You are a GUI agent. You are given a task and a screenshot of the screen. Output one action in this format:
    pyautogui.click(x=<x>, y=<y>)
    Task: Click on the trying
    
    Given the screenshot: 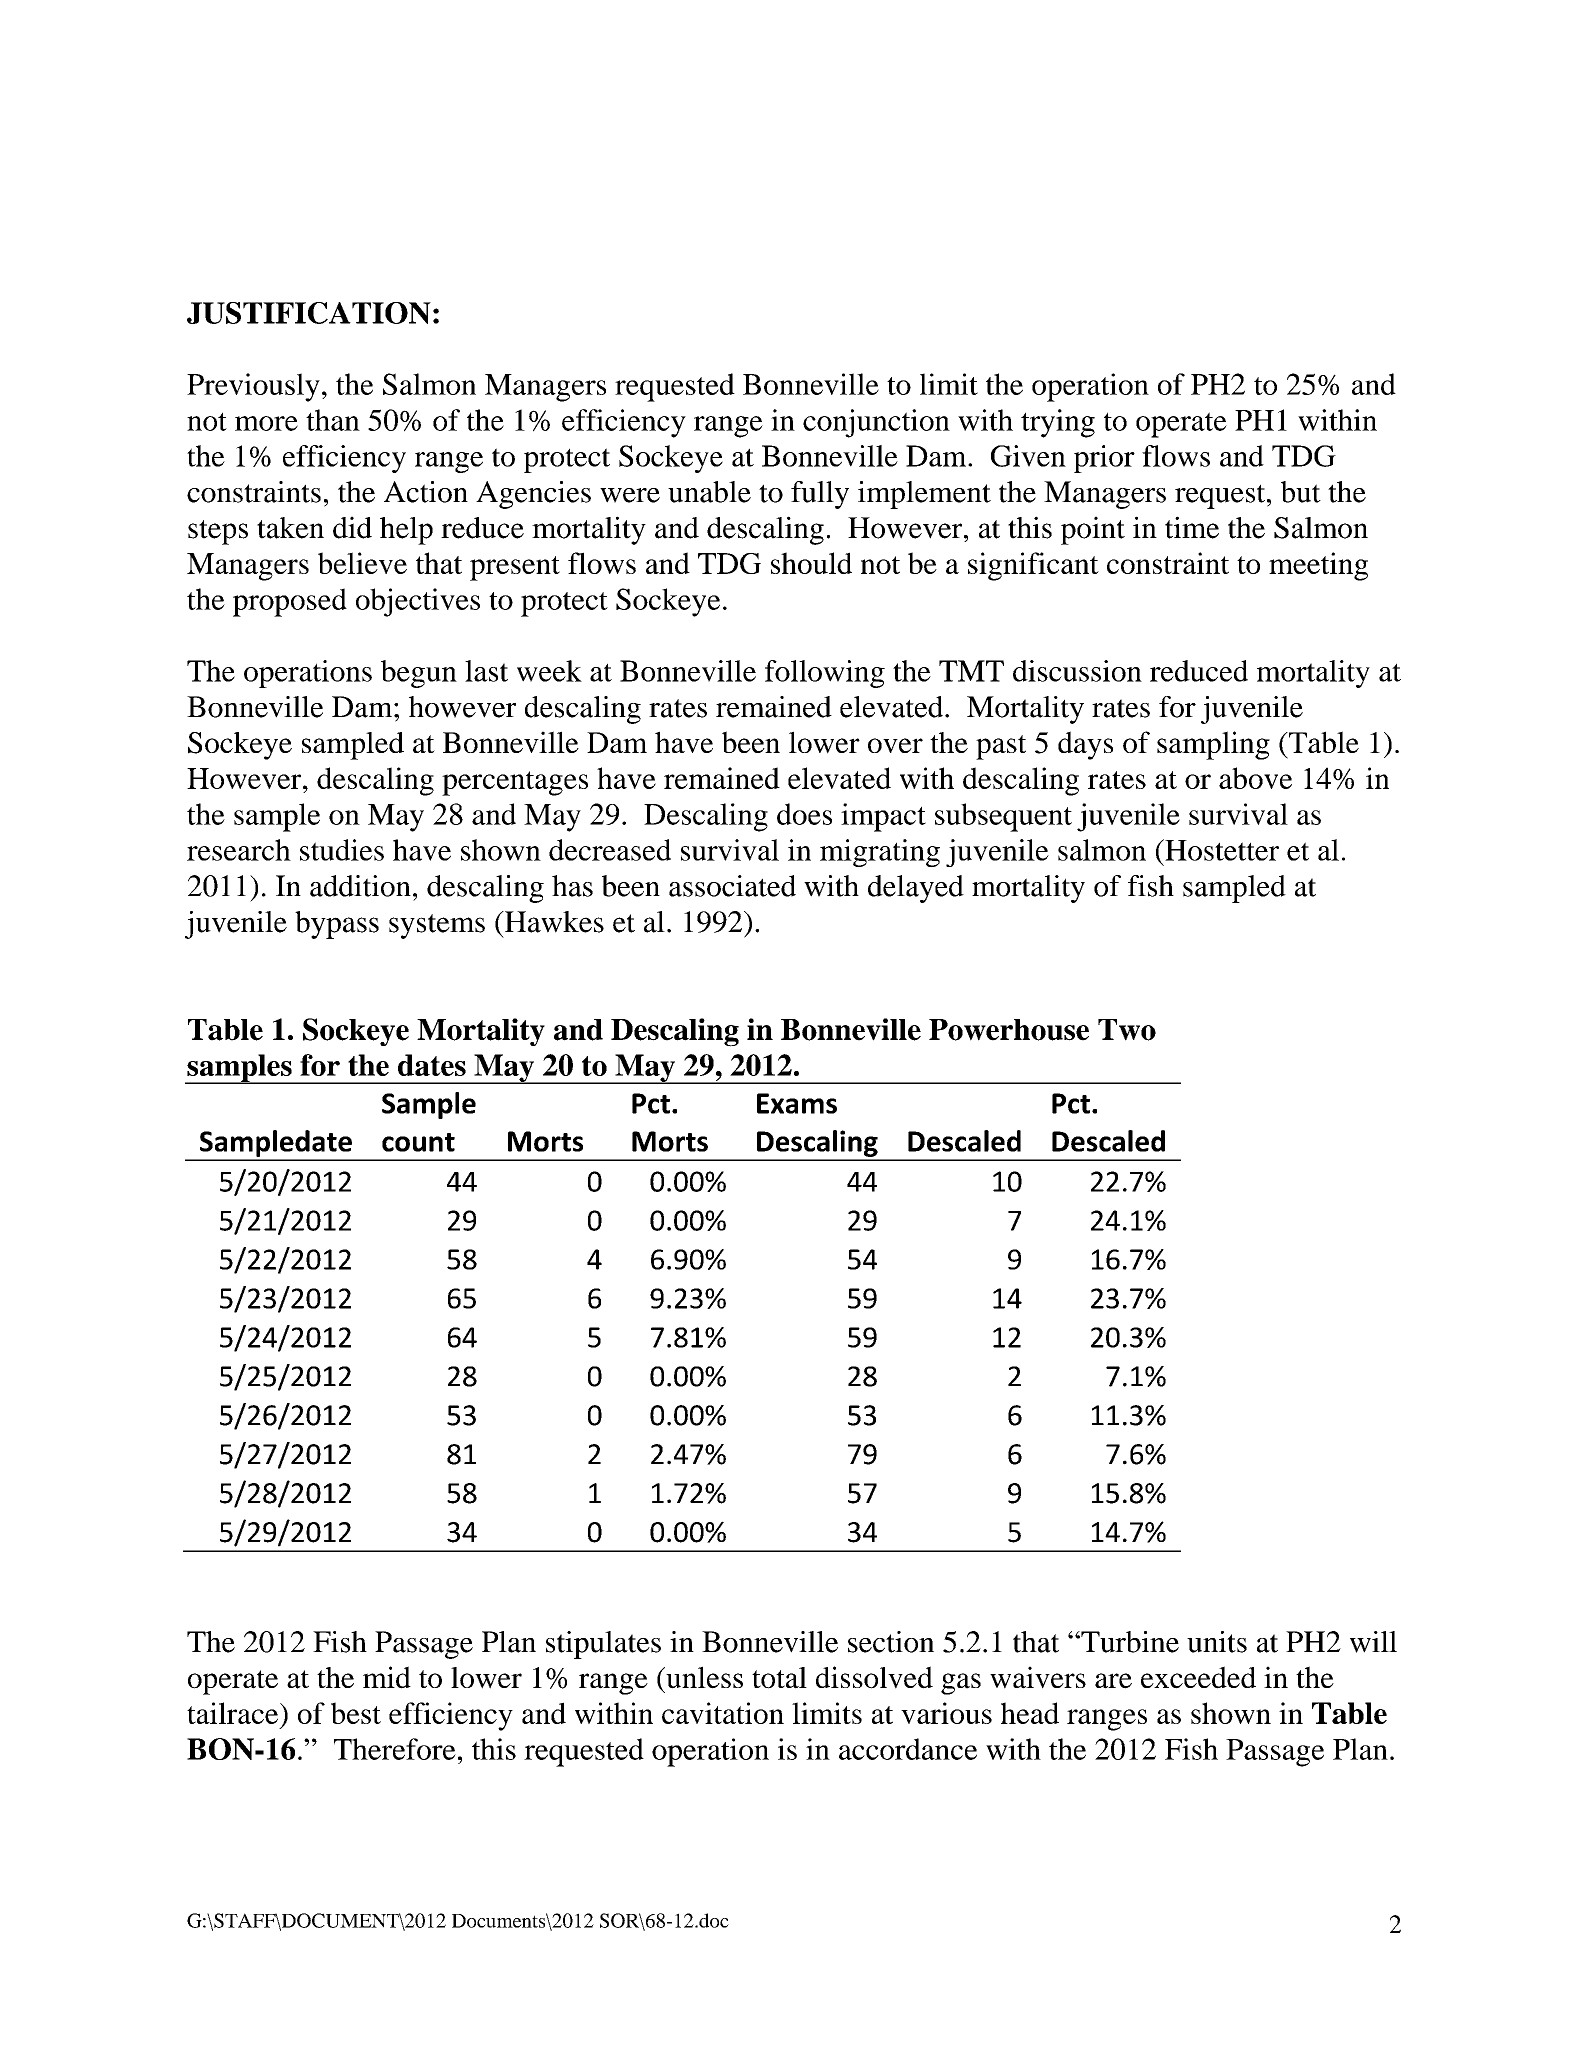 What is the action you would take?
    pyautogui.click(x=1058, y=423)
